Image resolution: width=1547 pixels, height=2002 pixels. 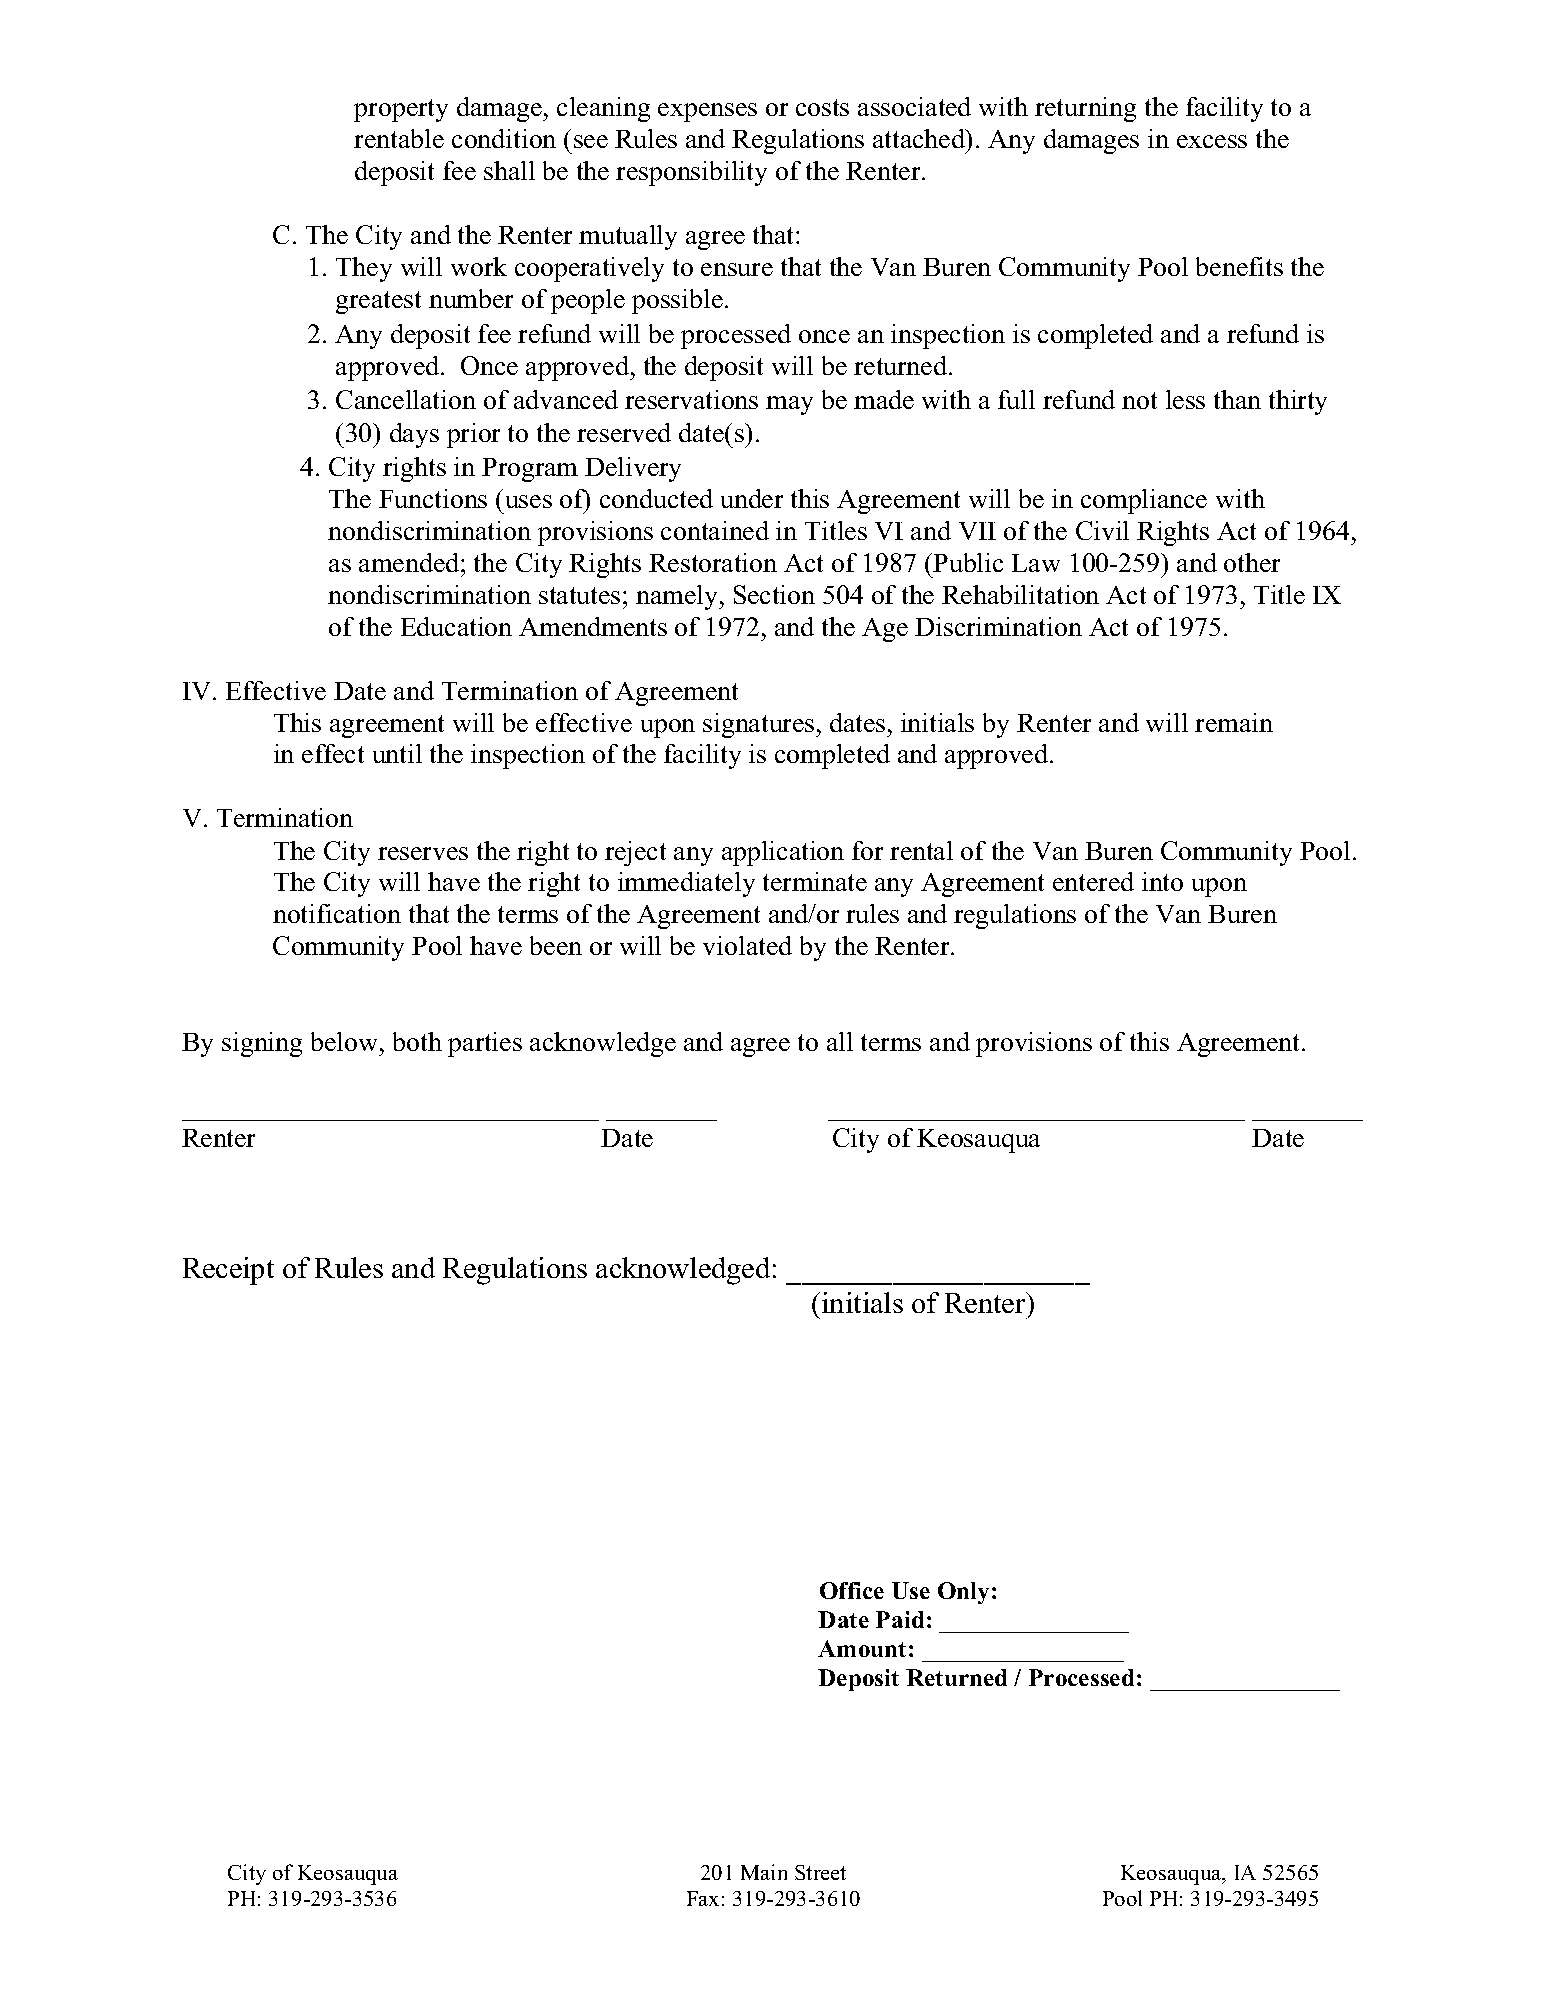 What do you see at coordinates (1162, 881) in the document?
I see `into` at bounding box center [1162, 881].
